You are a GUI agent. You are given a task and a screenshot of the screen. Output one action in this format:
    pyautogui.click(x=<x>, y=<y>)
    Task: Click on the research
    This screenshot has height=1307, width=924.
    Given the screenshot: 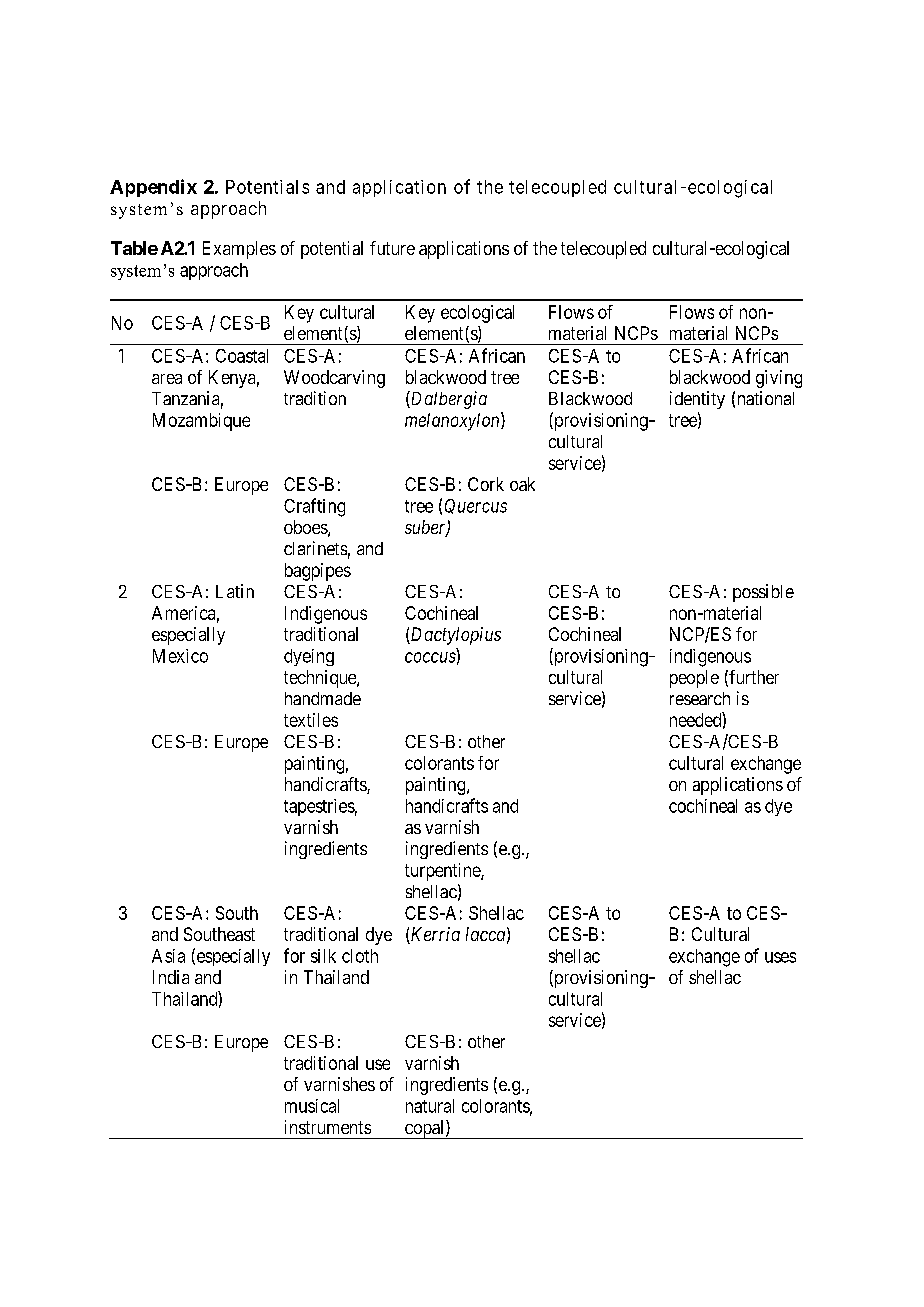 What is the action you would take?
    pyautogui.click(x=700, y=698)
